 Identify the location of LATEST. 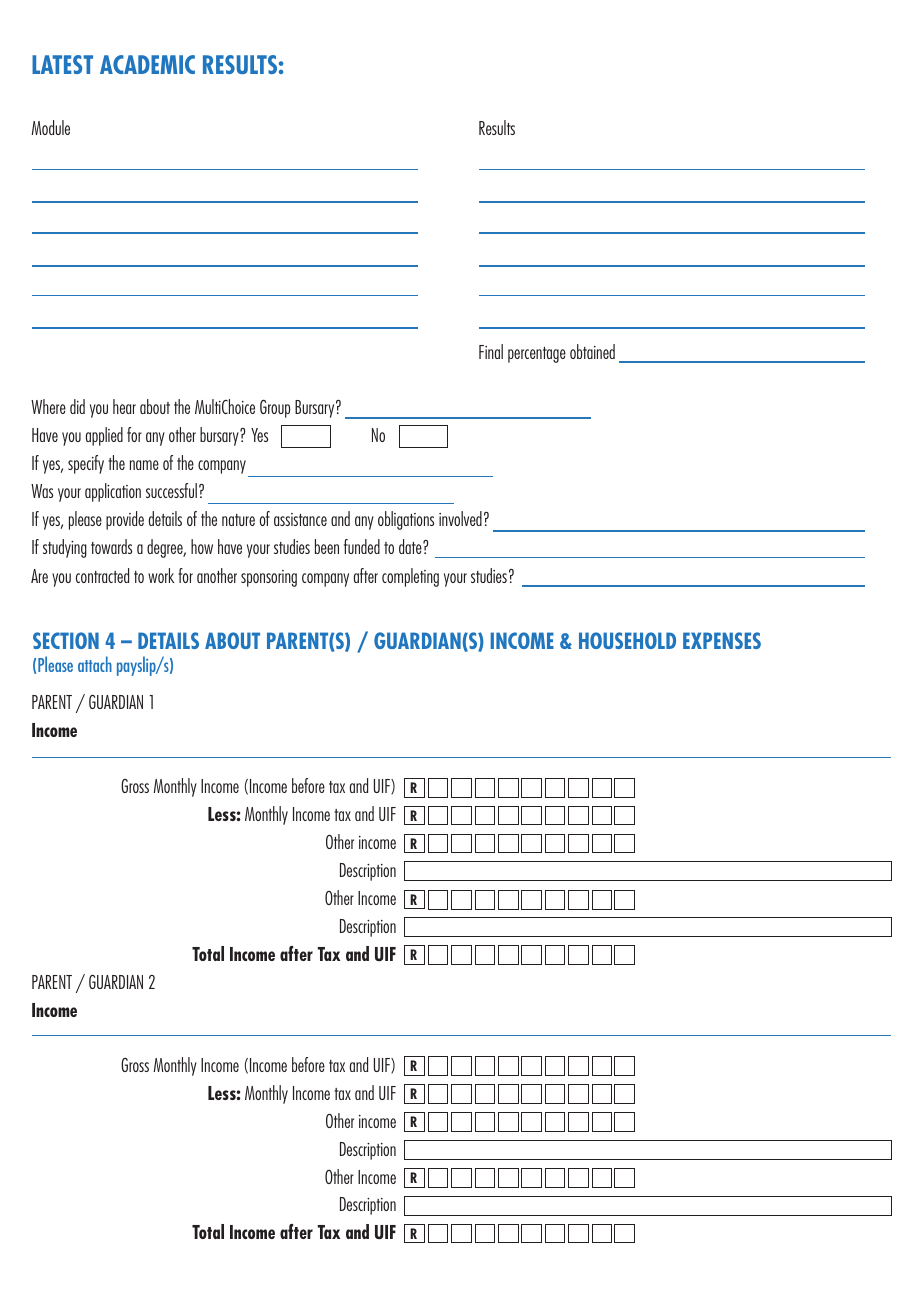
(62, 64).
